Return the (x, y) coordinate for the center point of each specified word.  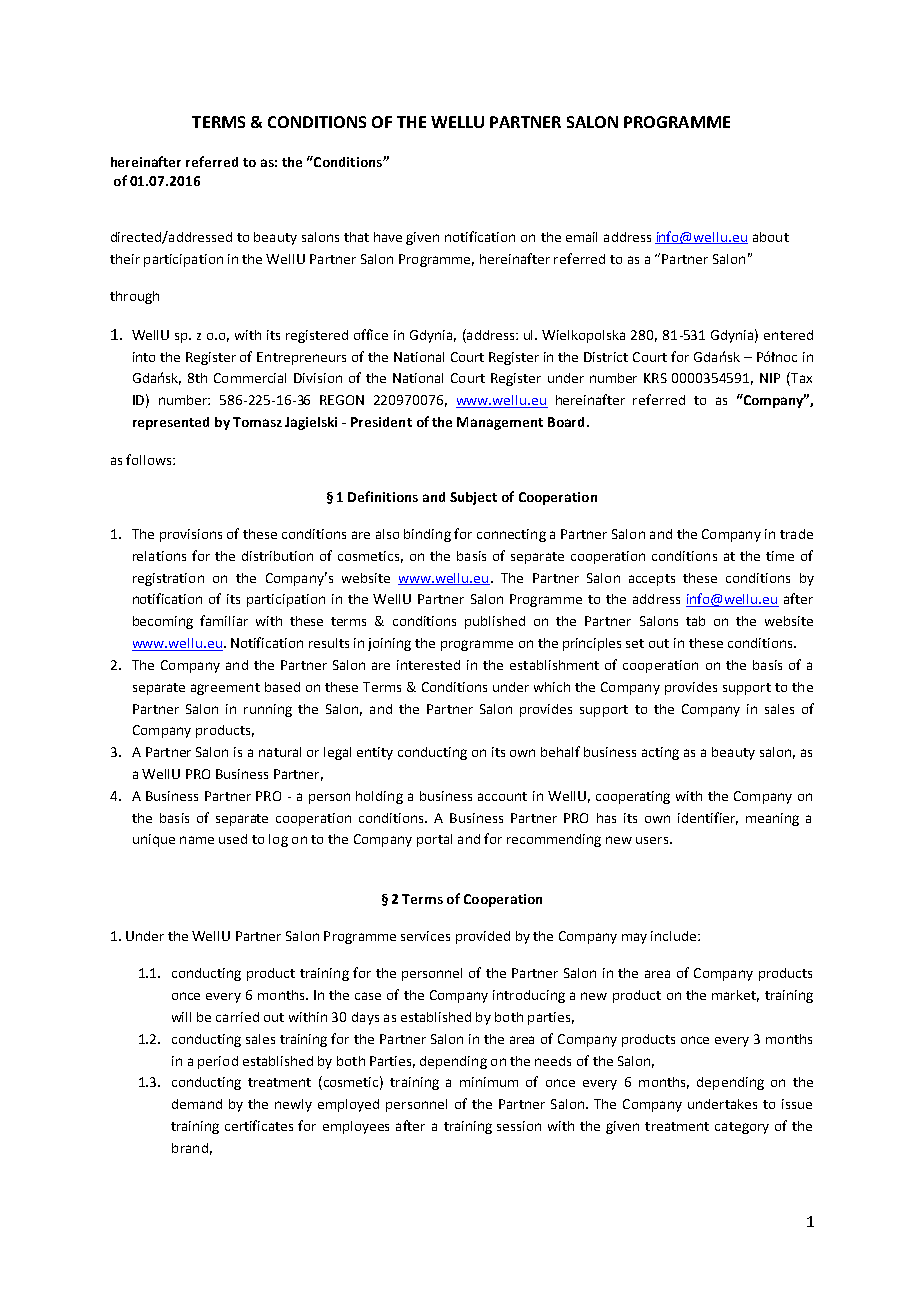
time (780, 556)
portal (434, 840)
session (519, 1126)
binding (427, 535)
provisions (191, 535)
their (125, 259)
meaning (772, 819)
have (388, 237)
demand (197, 1104)
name (197, 840)
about (771, 237)
